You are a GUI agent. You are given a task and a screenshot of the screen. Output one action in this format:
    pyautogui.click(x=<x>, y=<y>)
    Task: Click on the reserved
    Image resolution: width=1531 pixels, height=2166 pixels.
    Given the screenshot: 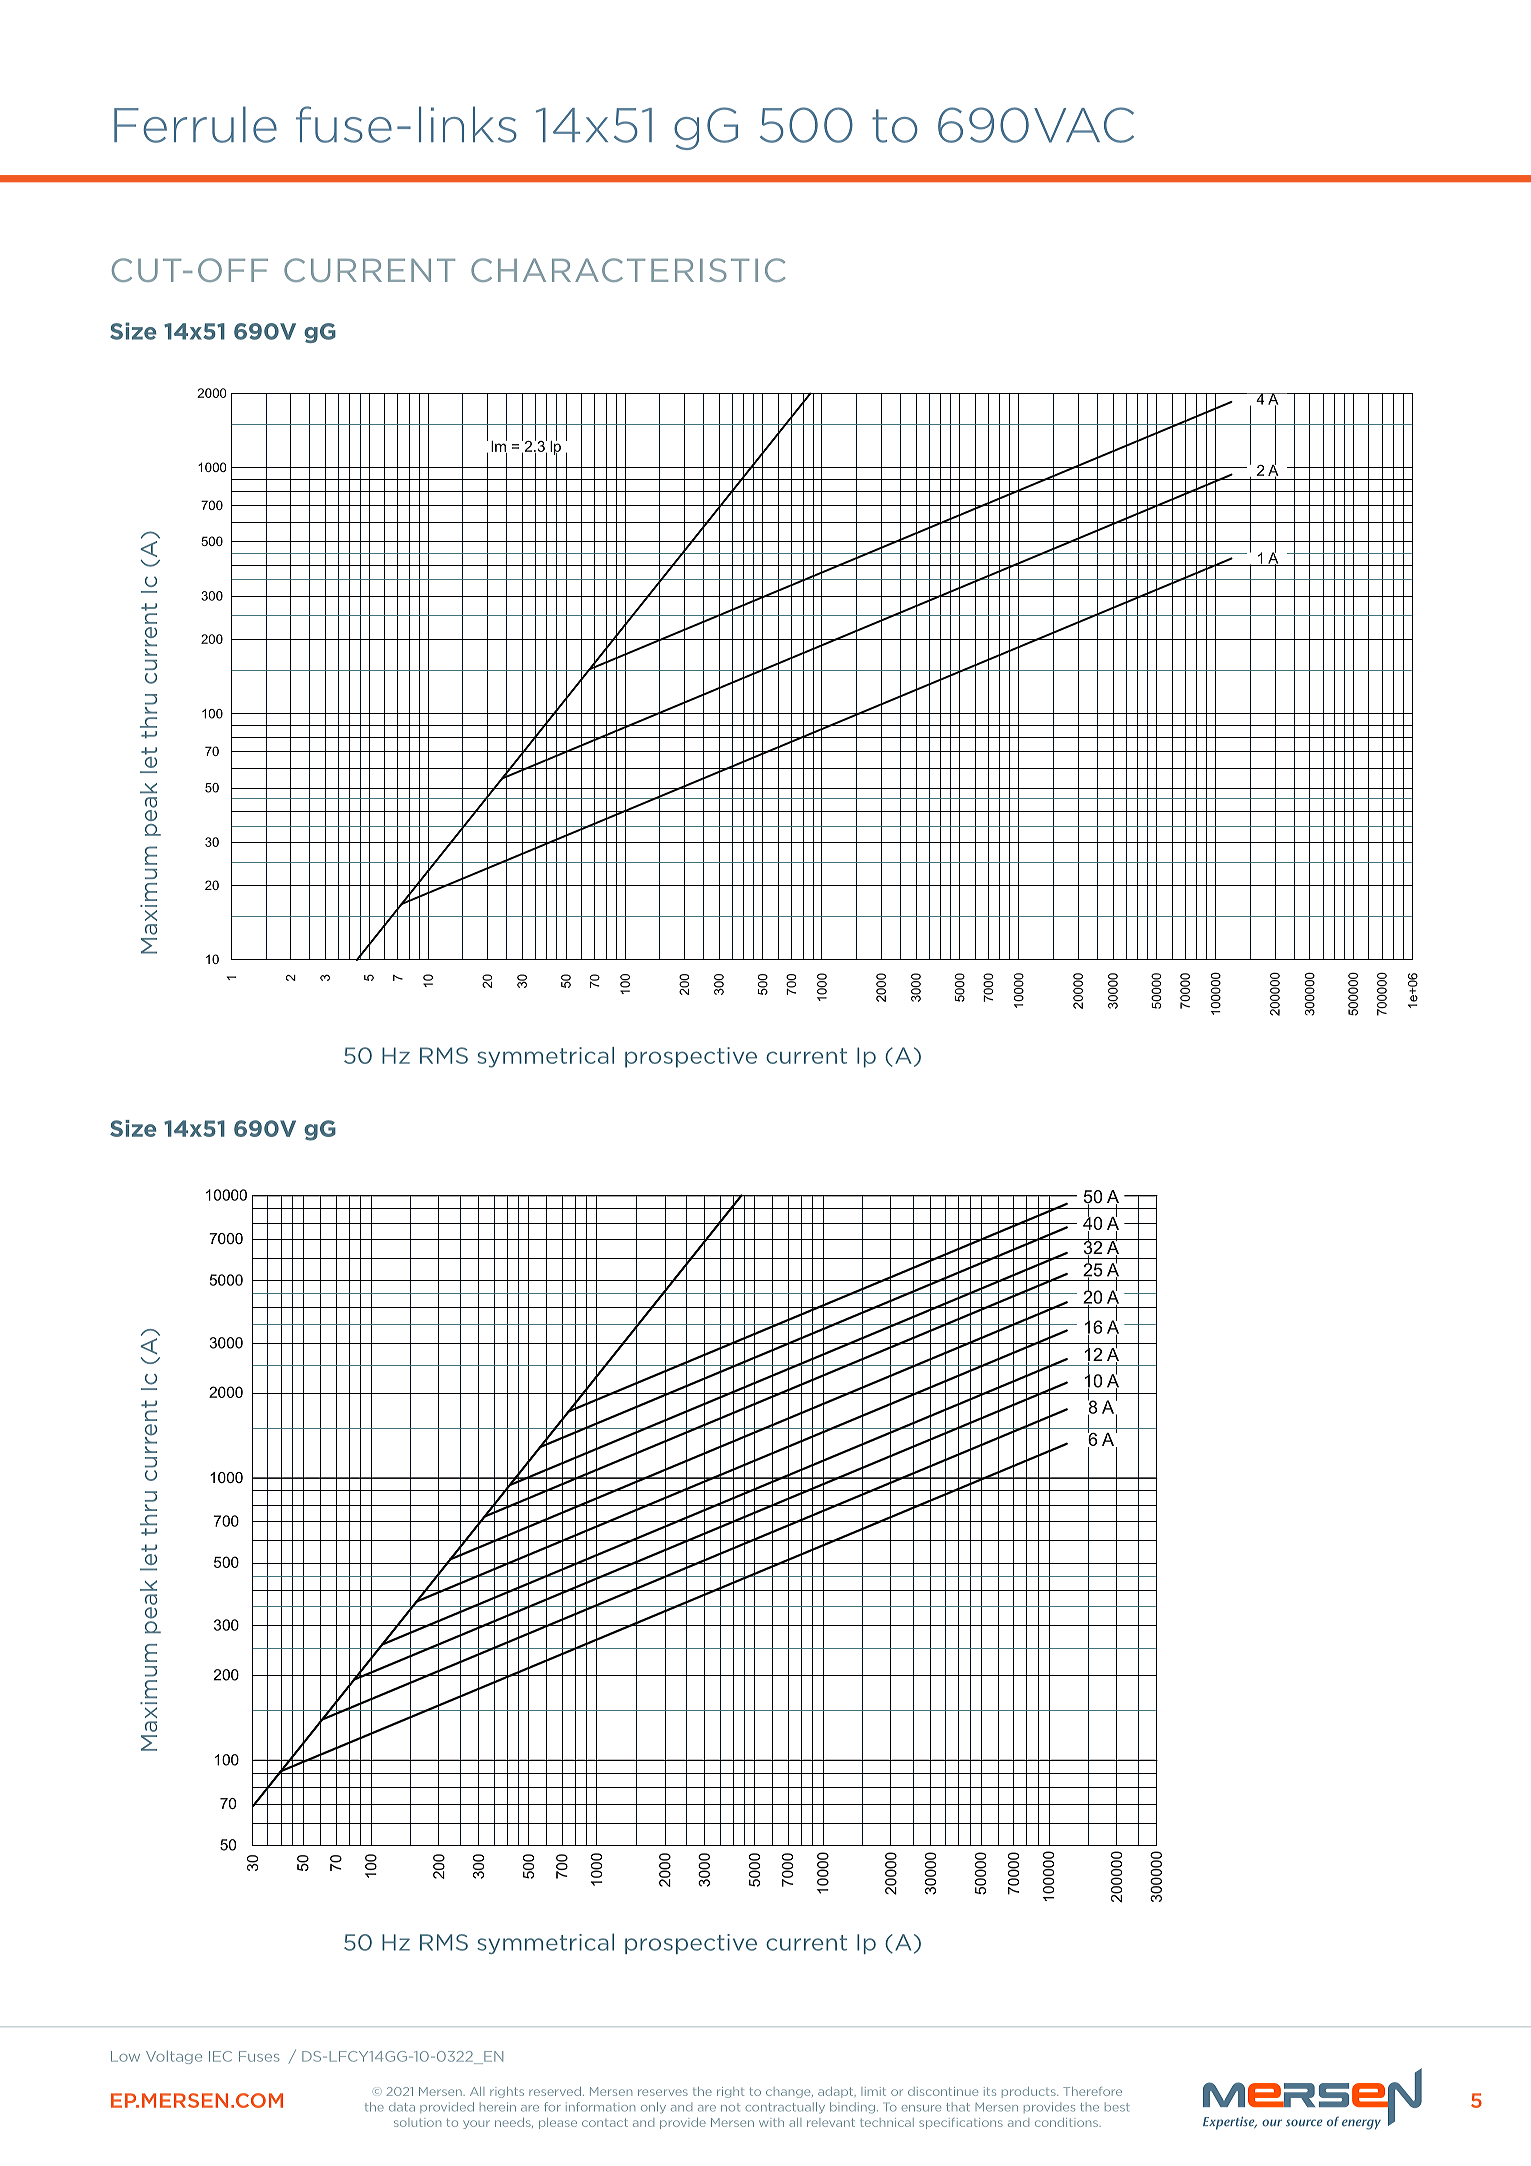 What is the action you would take?
    pyautogui.click(x=555, y=2091)
